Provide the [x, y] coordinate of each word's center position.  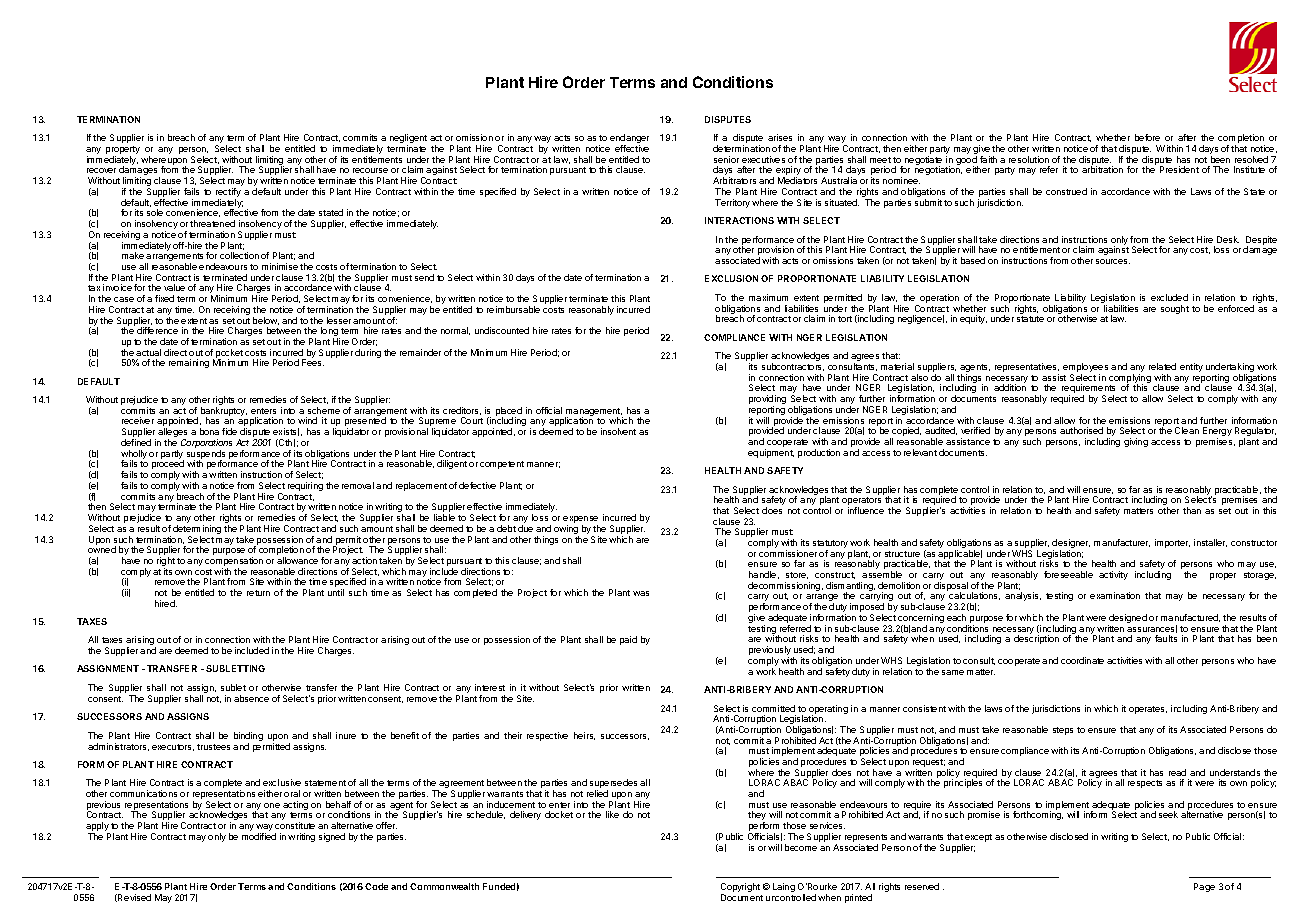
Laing [784, 887]
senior [726, 159]
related [1162, 366]
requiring [305, 486]
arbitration [1102, 169]
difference [157, 330]
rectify [228, 194]
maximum [768, 297]
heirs [584, 736]
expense [580, 521]
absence [251, 698]
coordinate [1082, 660]
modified [259, 836]
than [1192, 510]
